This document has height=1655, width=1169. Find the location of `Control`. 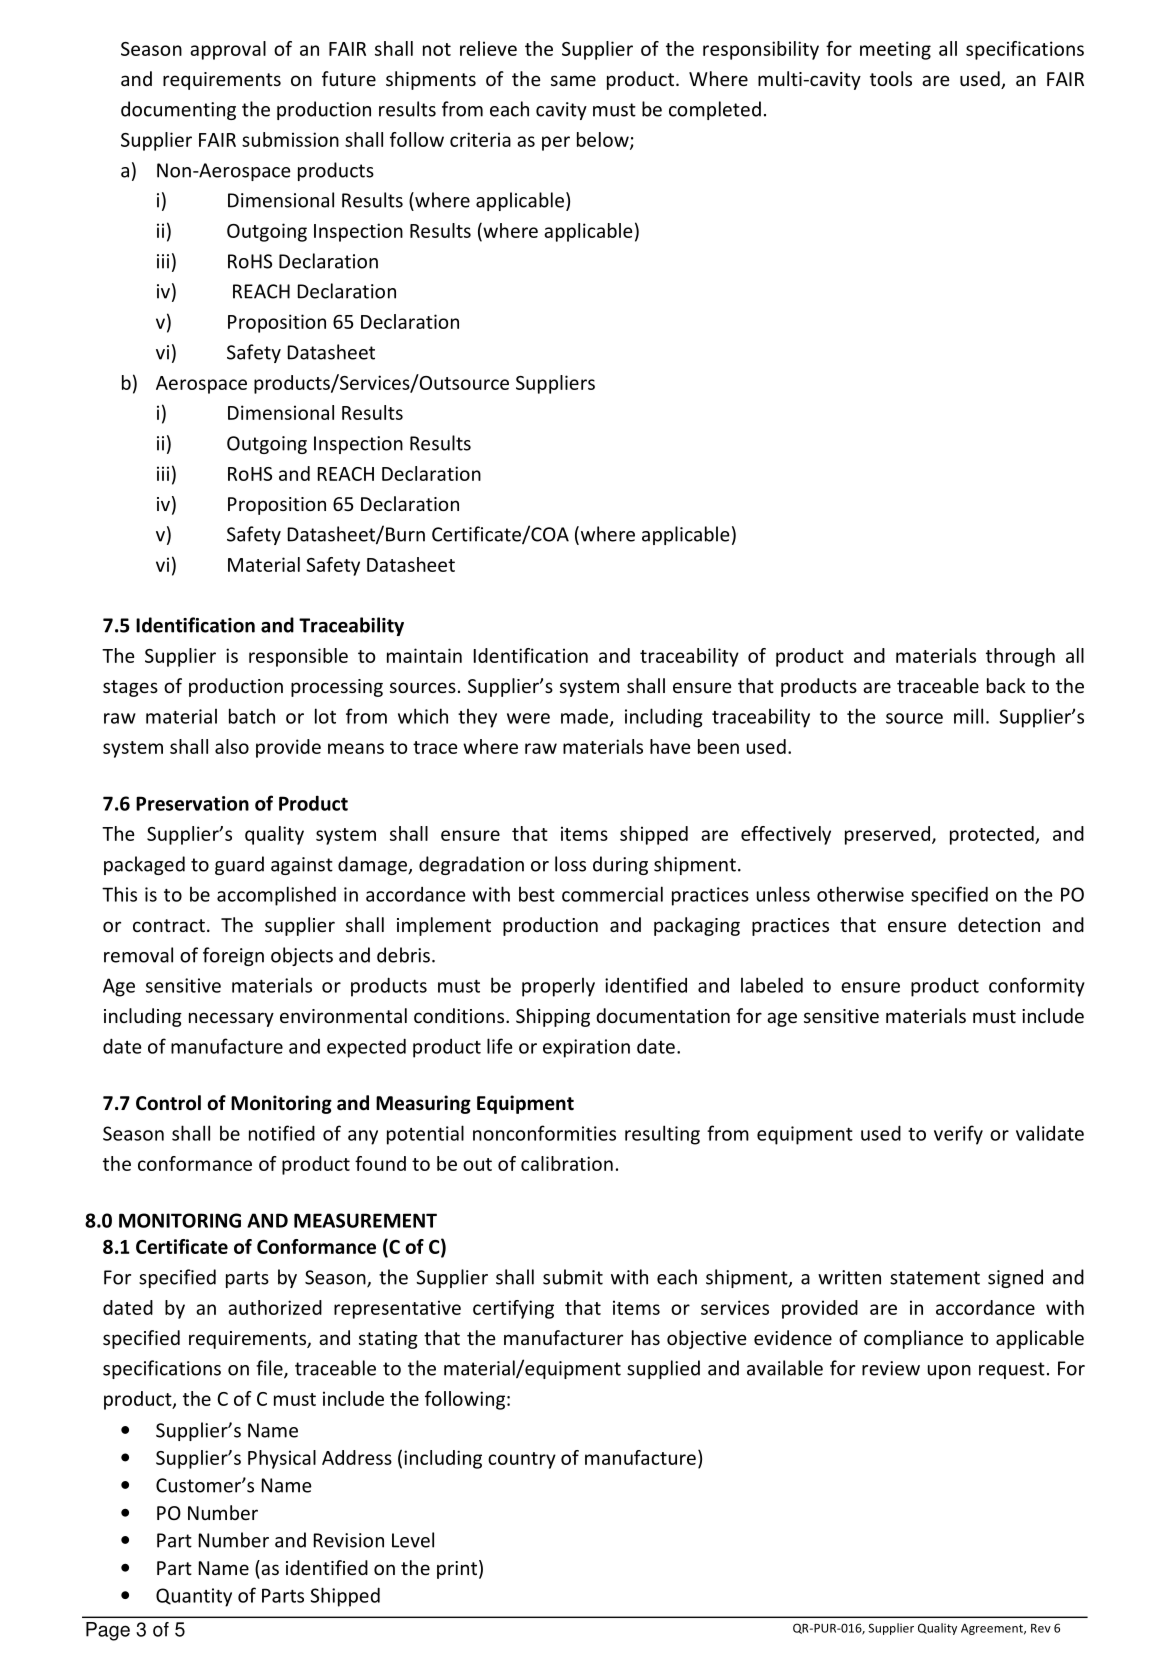

Control is located at coordinates (168, 1103).
